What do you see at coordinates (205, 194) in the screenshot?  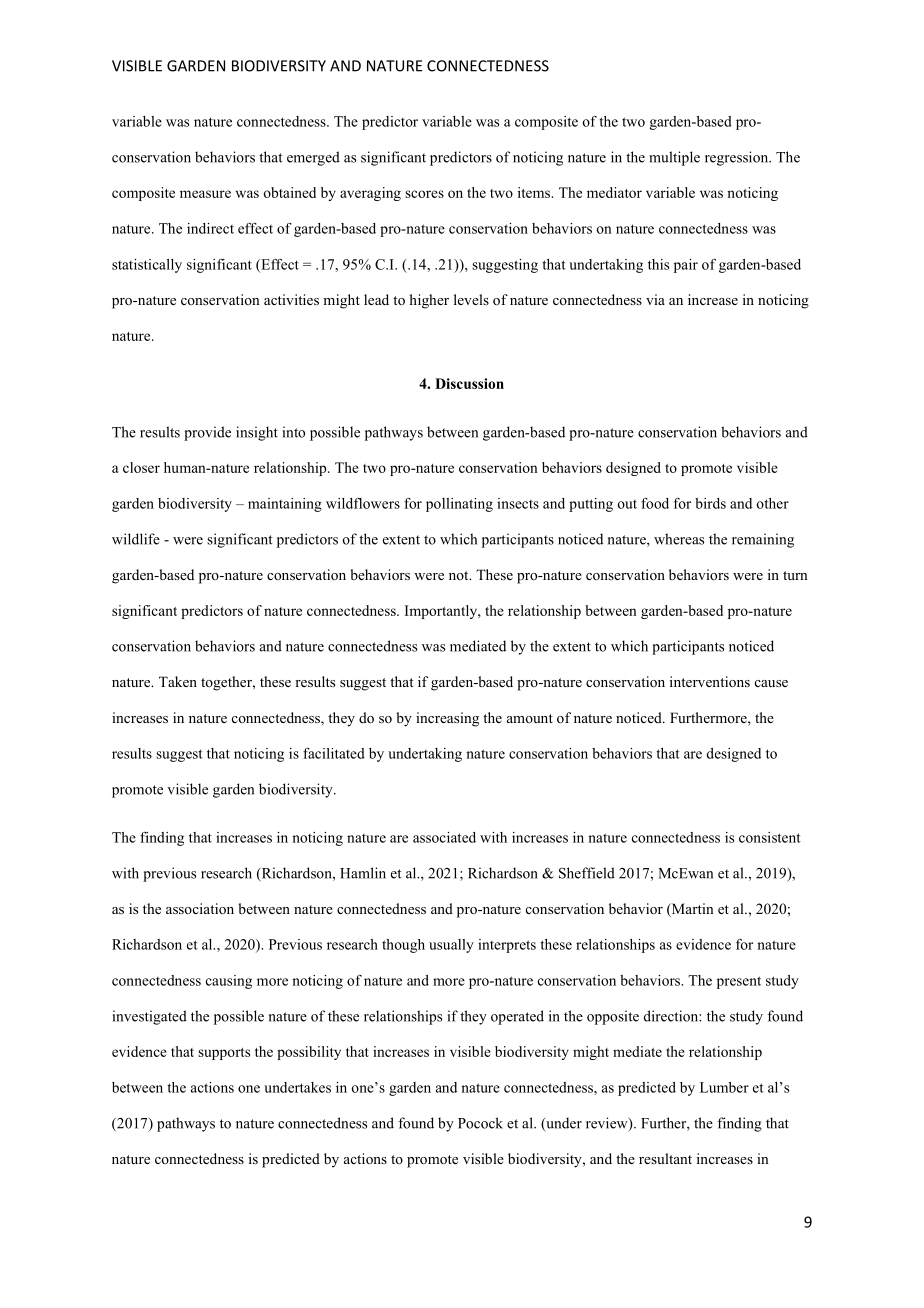 I see `measure` at bounding box center [205, 194].
